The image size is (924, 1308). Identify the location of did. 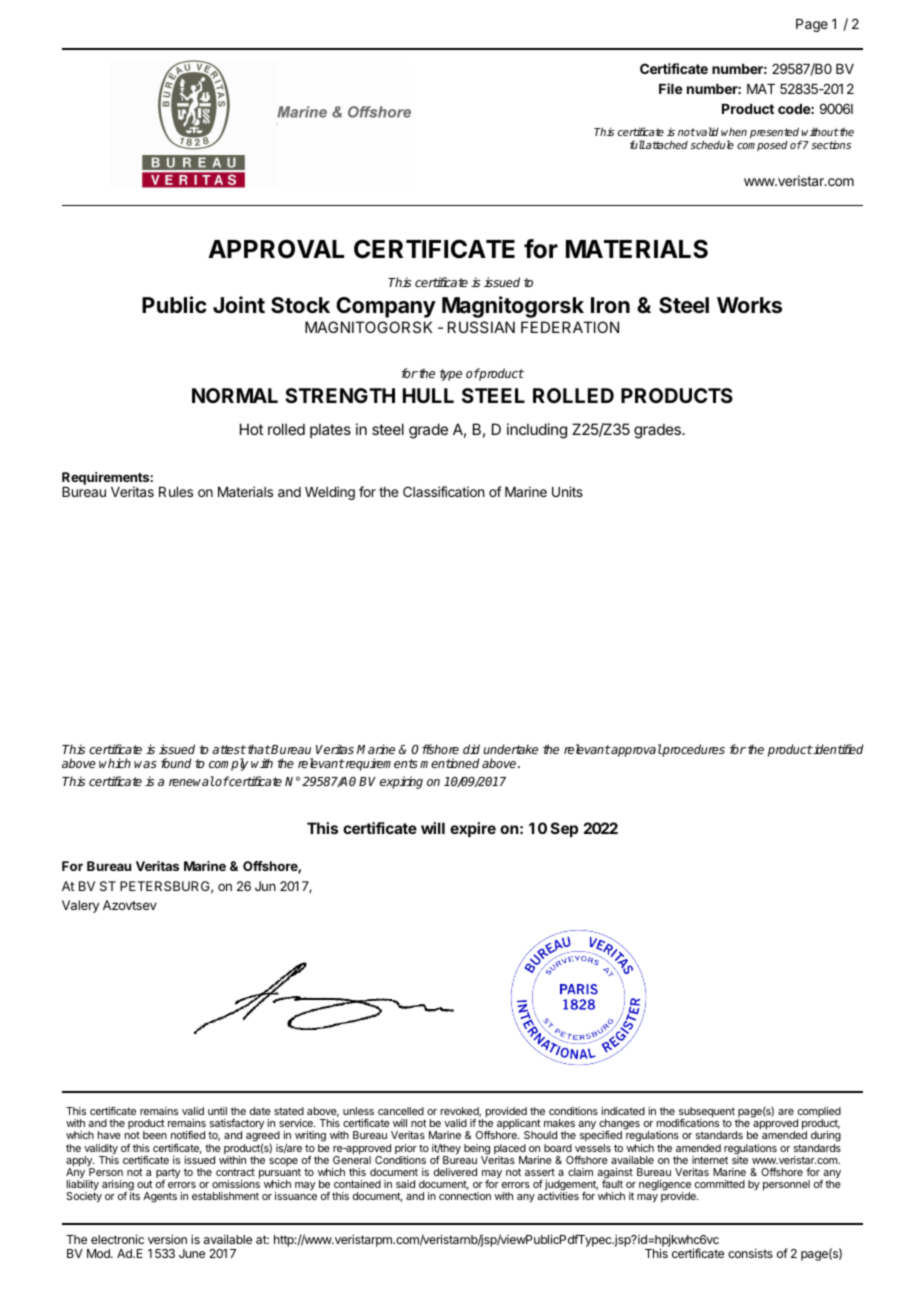
(471, 749).
